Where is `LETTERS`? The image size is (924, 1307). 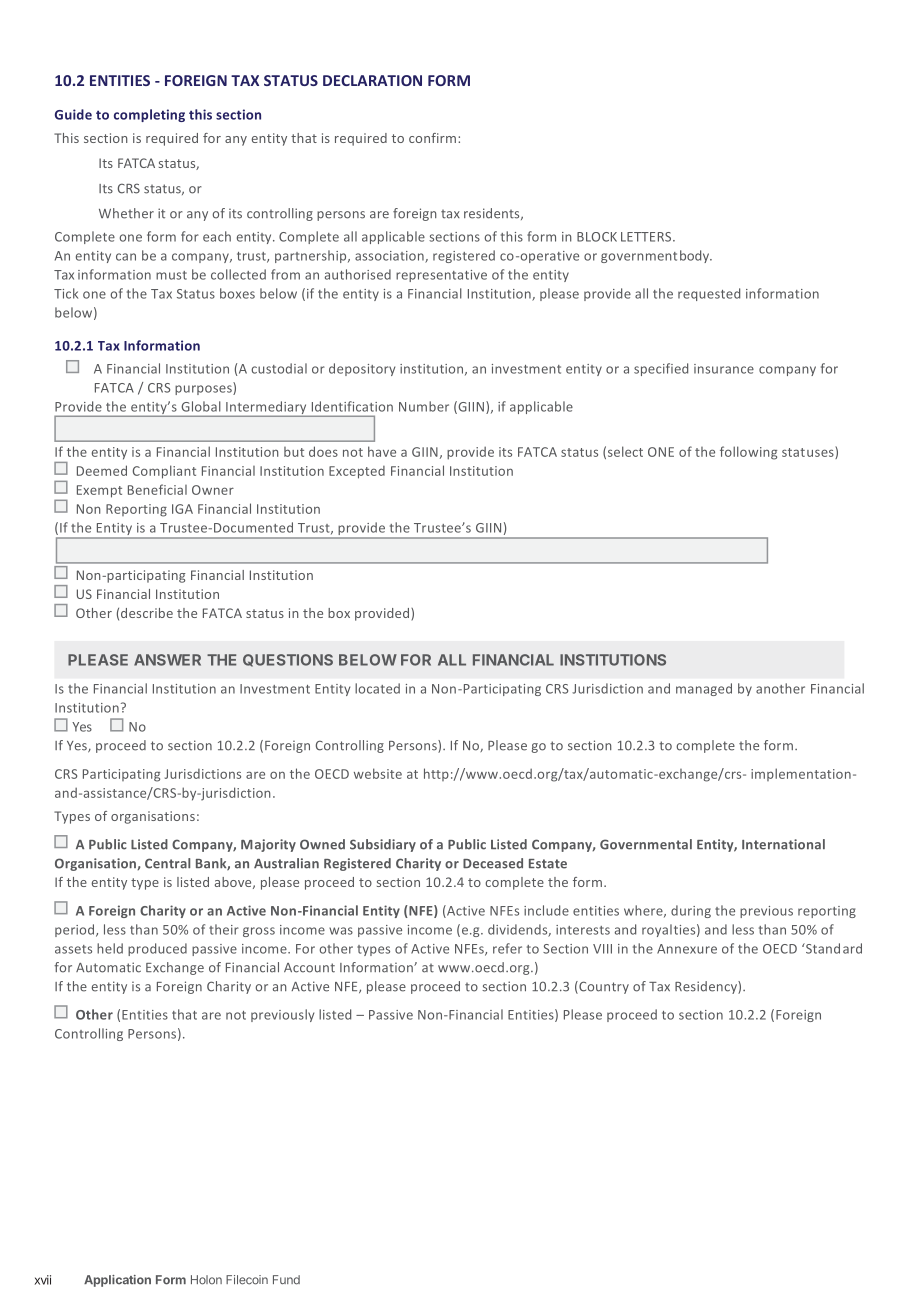
LETTERS is located at coordinates (647, 237).
